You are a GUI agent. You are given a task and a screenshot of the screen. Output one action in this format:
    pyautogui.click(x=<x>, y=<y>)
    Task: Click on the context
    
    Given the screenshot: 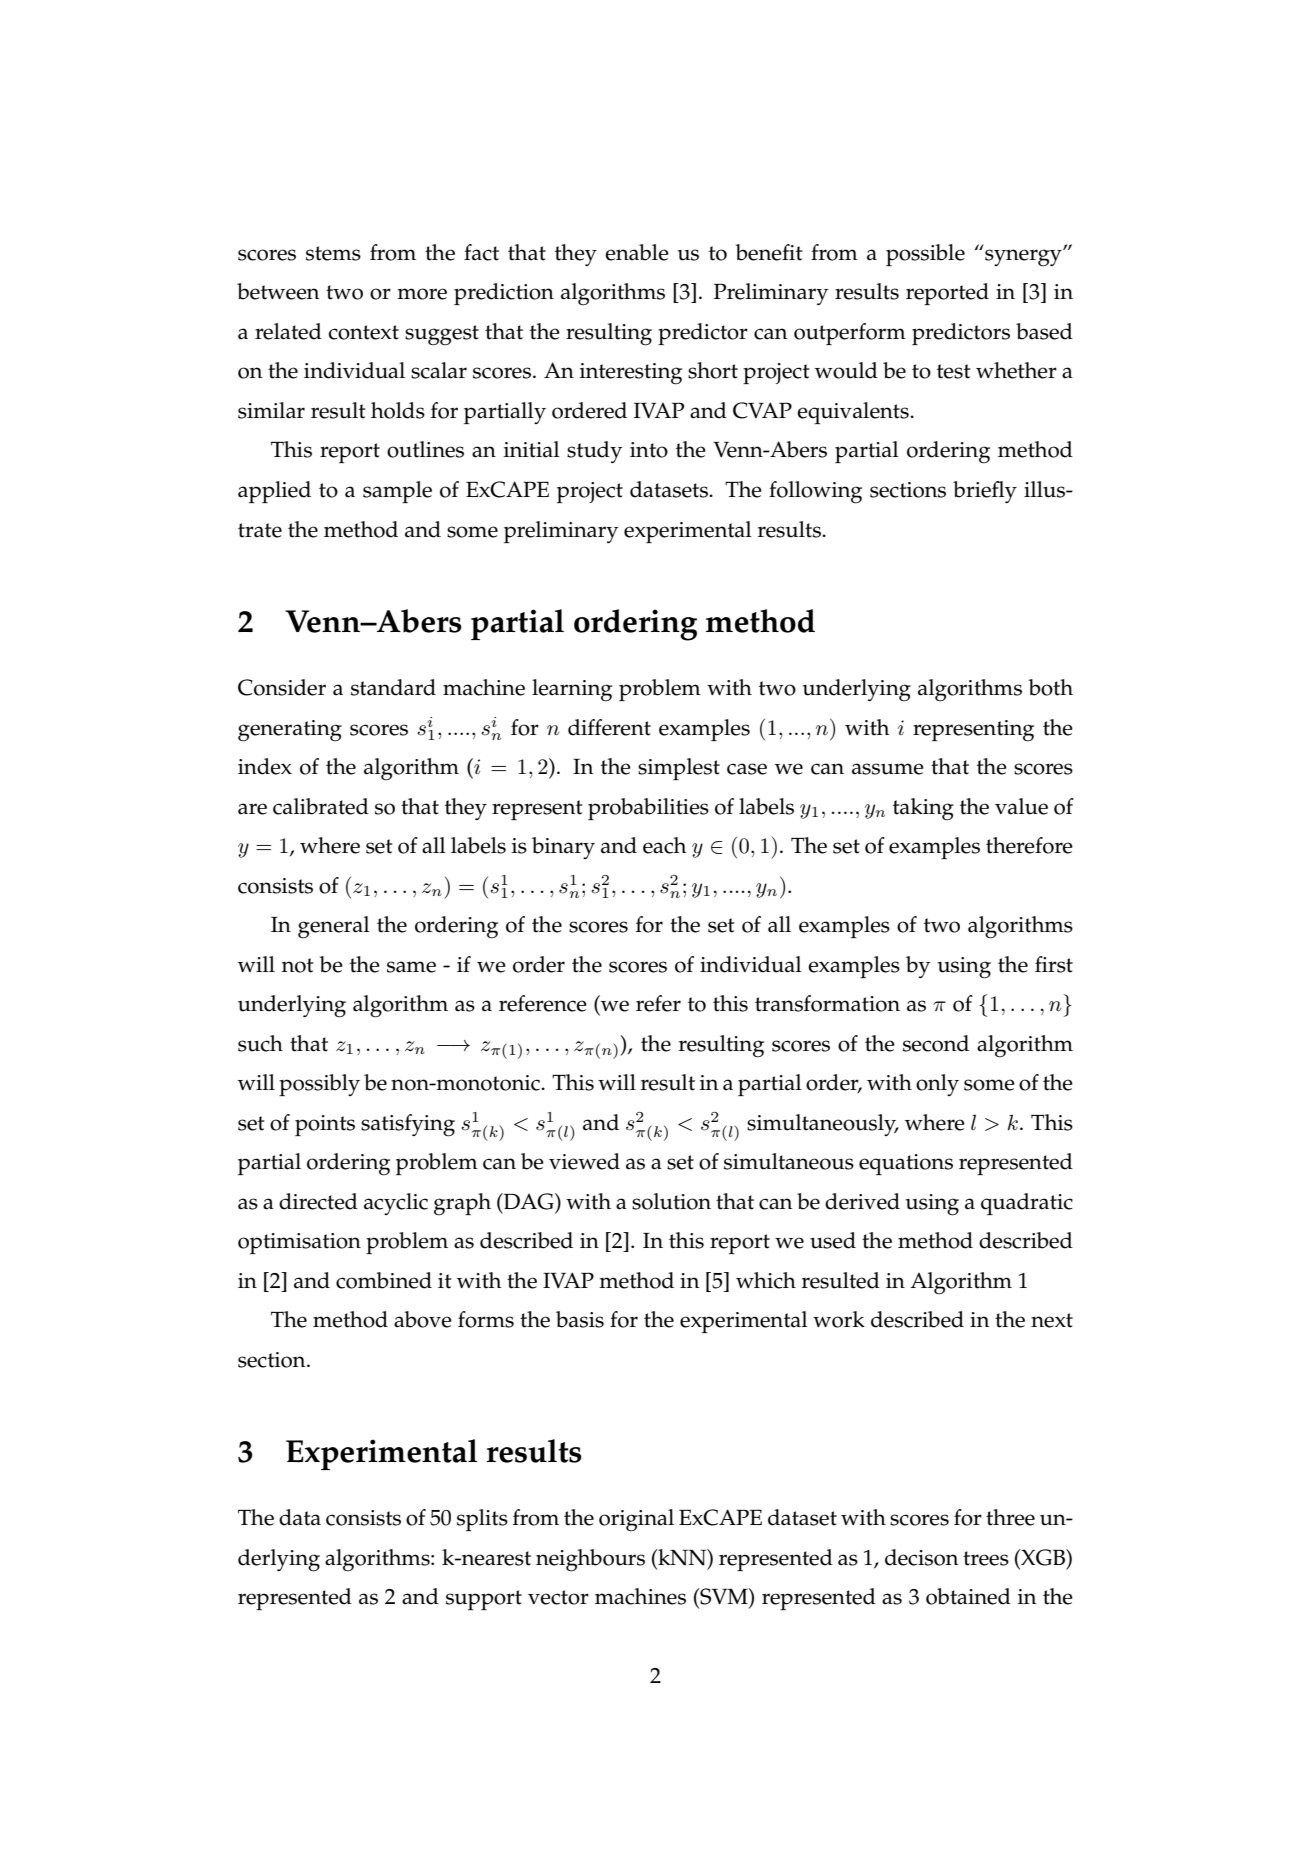 What is the action you would take?
    pyautogui.click(x=363, y=332)
